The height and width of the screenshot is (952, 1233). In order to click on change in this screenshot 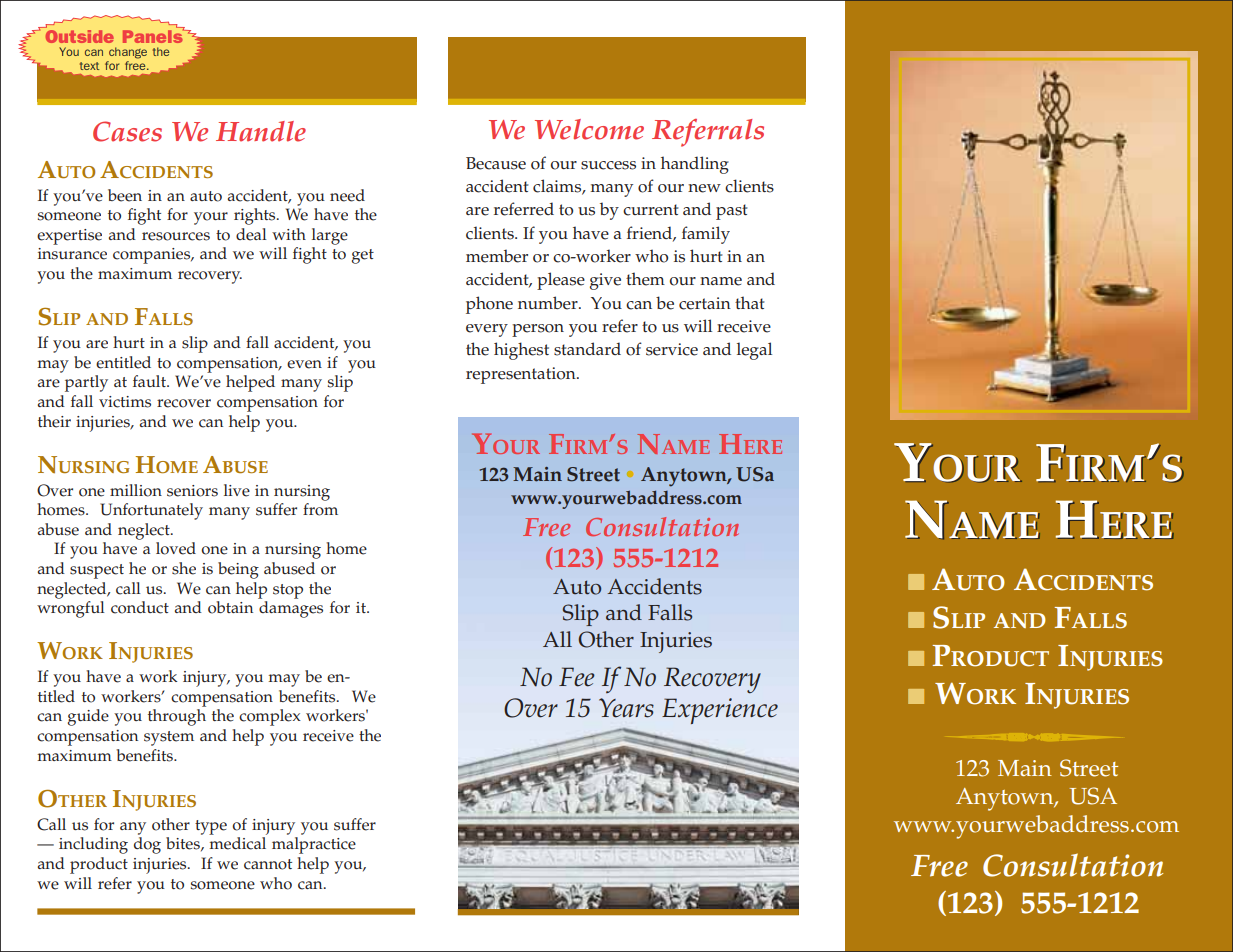, I will do `click(128, 53)`.
